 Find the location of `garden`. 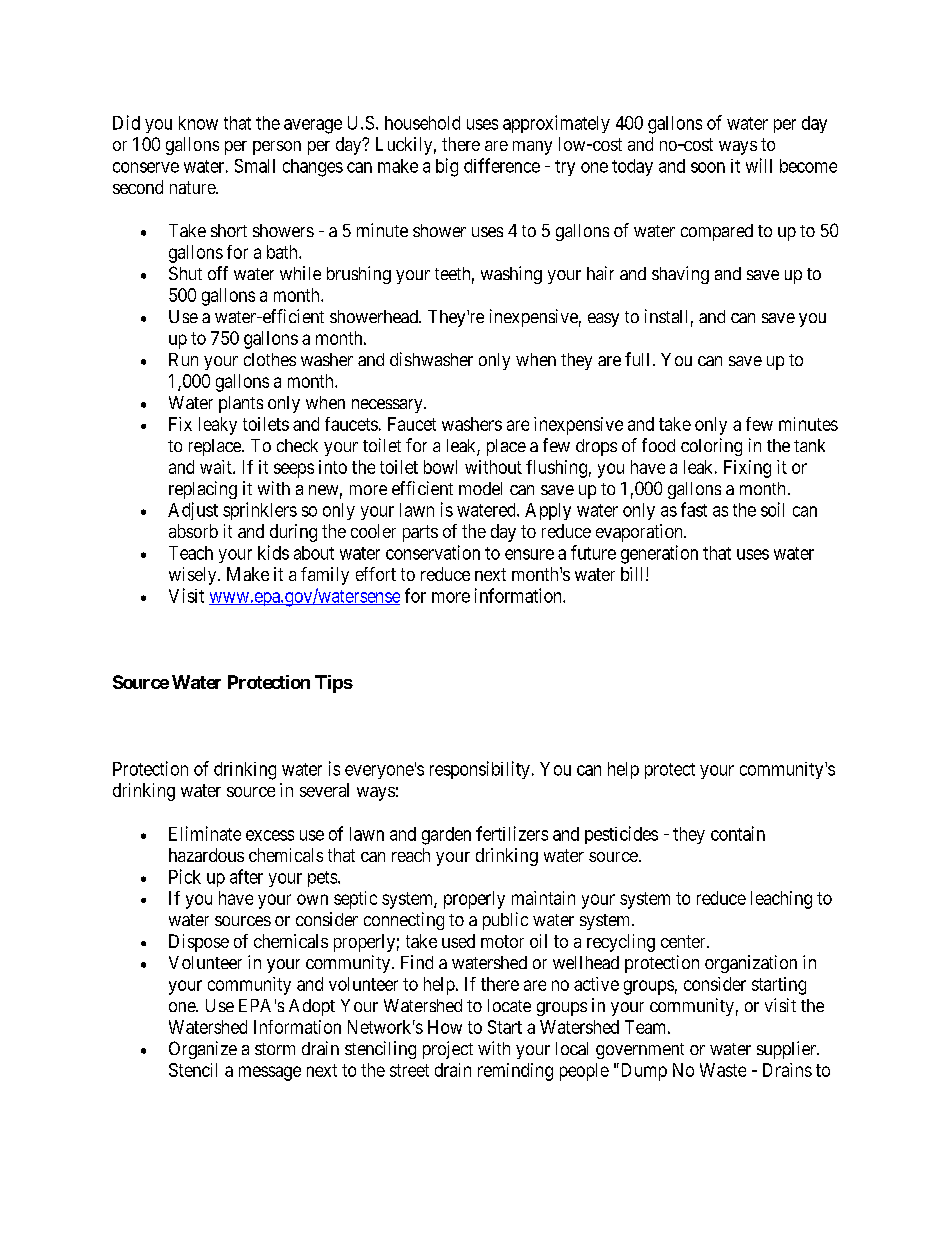

garden is located at coordinates (446, 836).
